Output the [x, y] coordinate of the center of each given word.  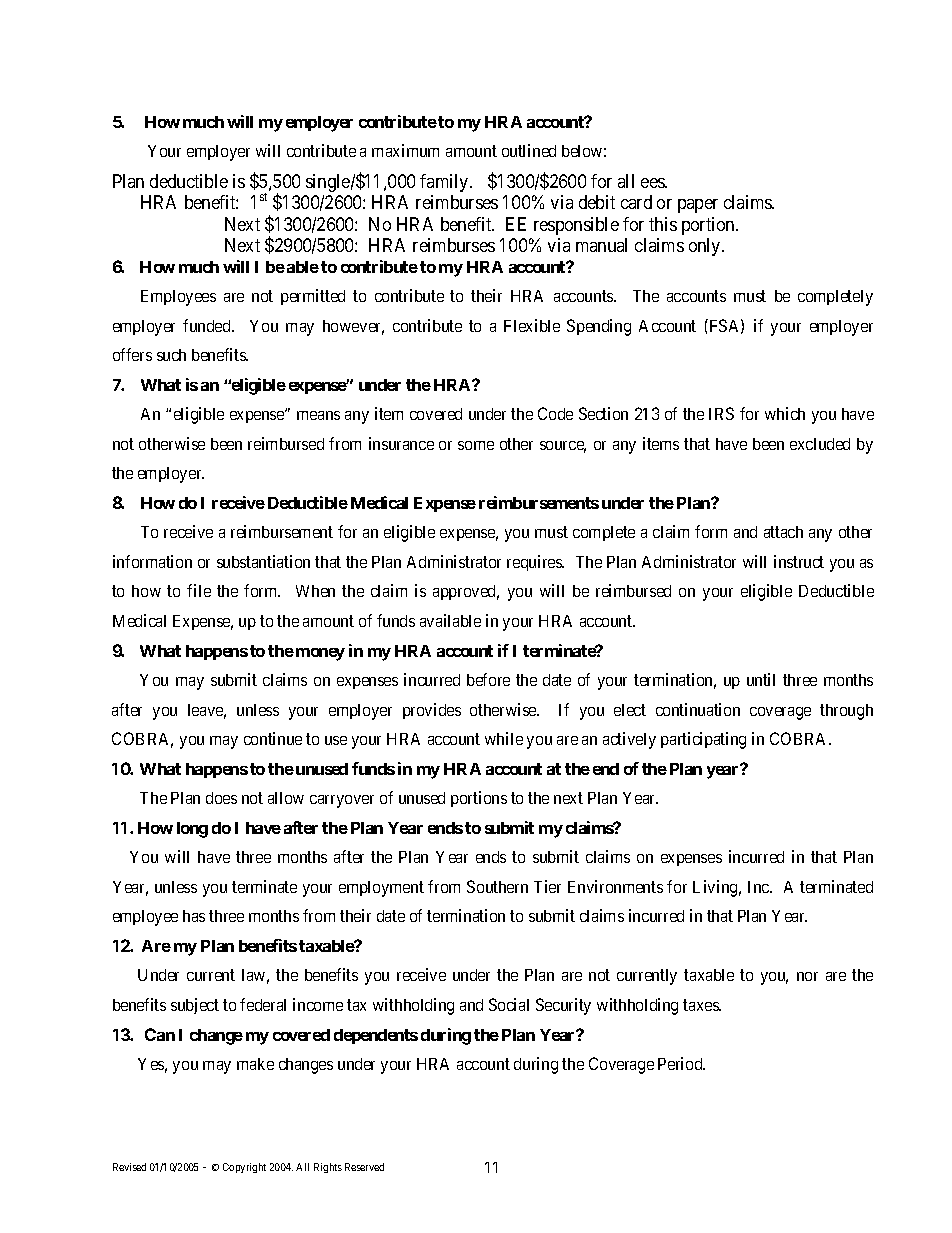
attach [783, 532]
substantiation [263, 561]
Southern [497, 886]
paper [698, 206]
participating [703, 740]
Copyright [244, 1168]
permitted [313, 297]
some [476, 445]
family [445, 183]
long [192, 830]
